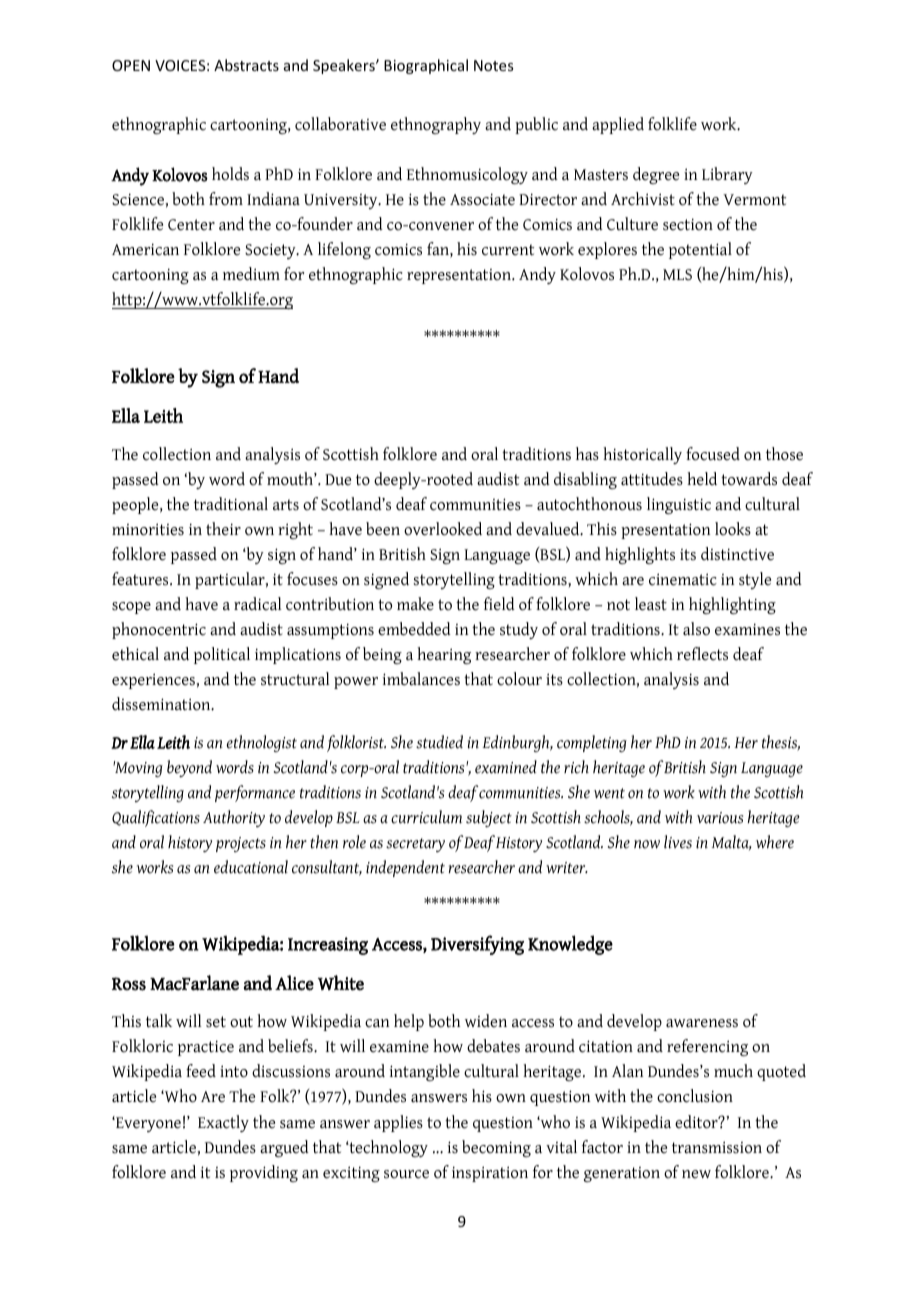  I want to click on curriculum, so click(426, 817).
